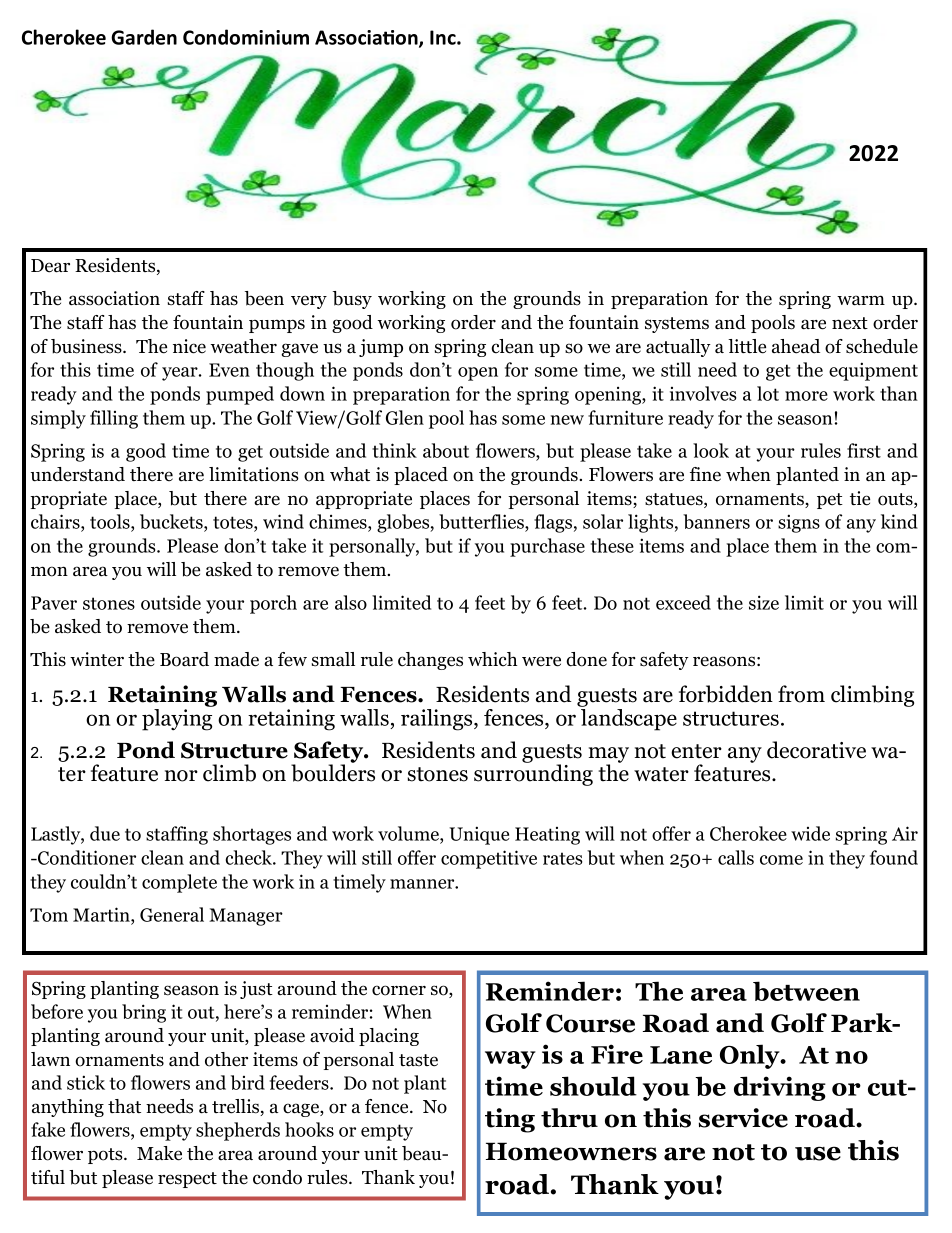 The height and width of the page is (1233, 952). What do you see at coordinates (571, 1151) in the page?
I see `Homeowners` at bounding box center [571, 1151].
